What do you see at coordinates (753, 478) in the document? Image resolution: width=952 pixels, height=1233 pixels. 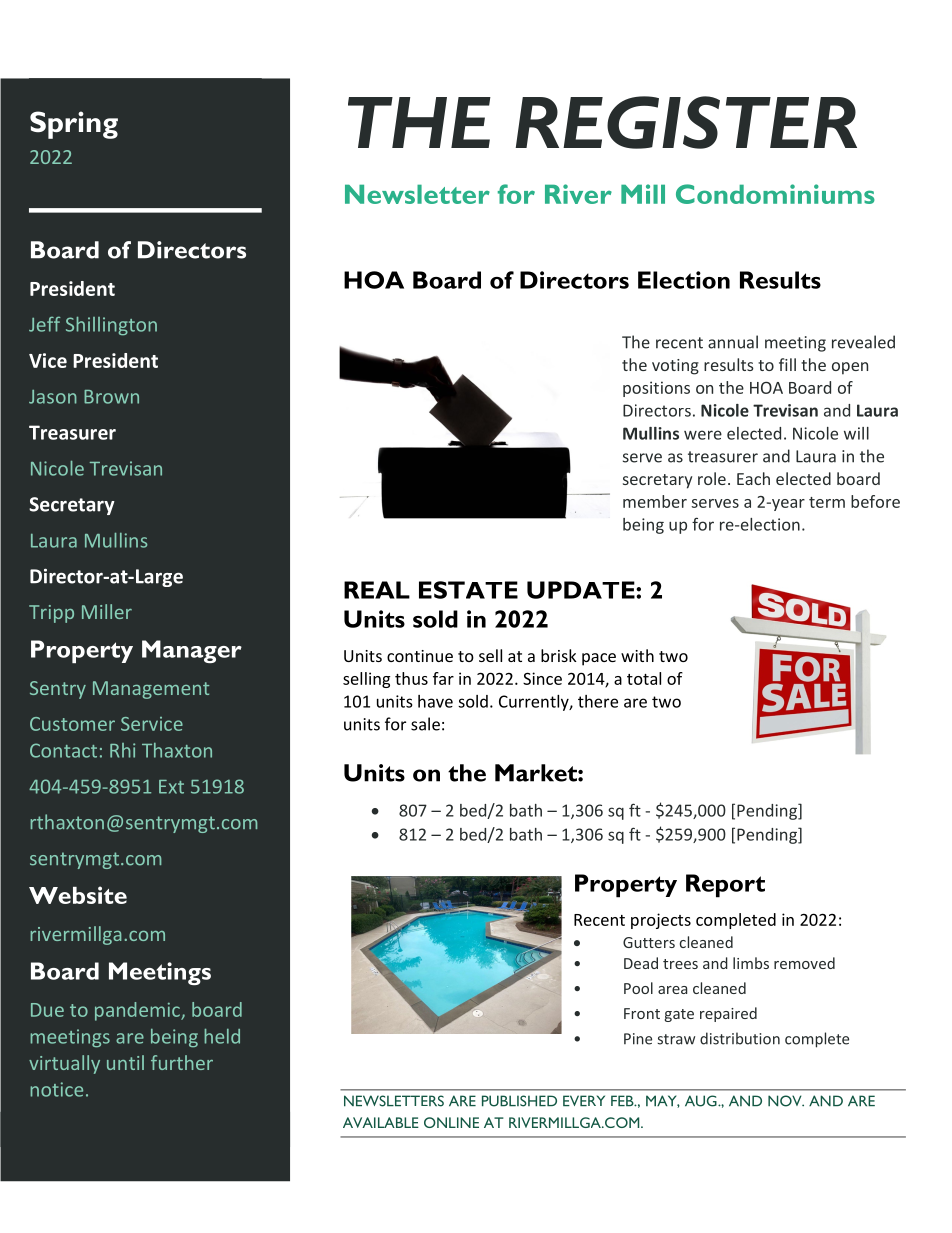 I see `Each` at bounding box center [753, 478].
